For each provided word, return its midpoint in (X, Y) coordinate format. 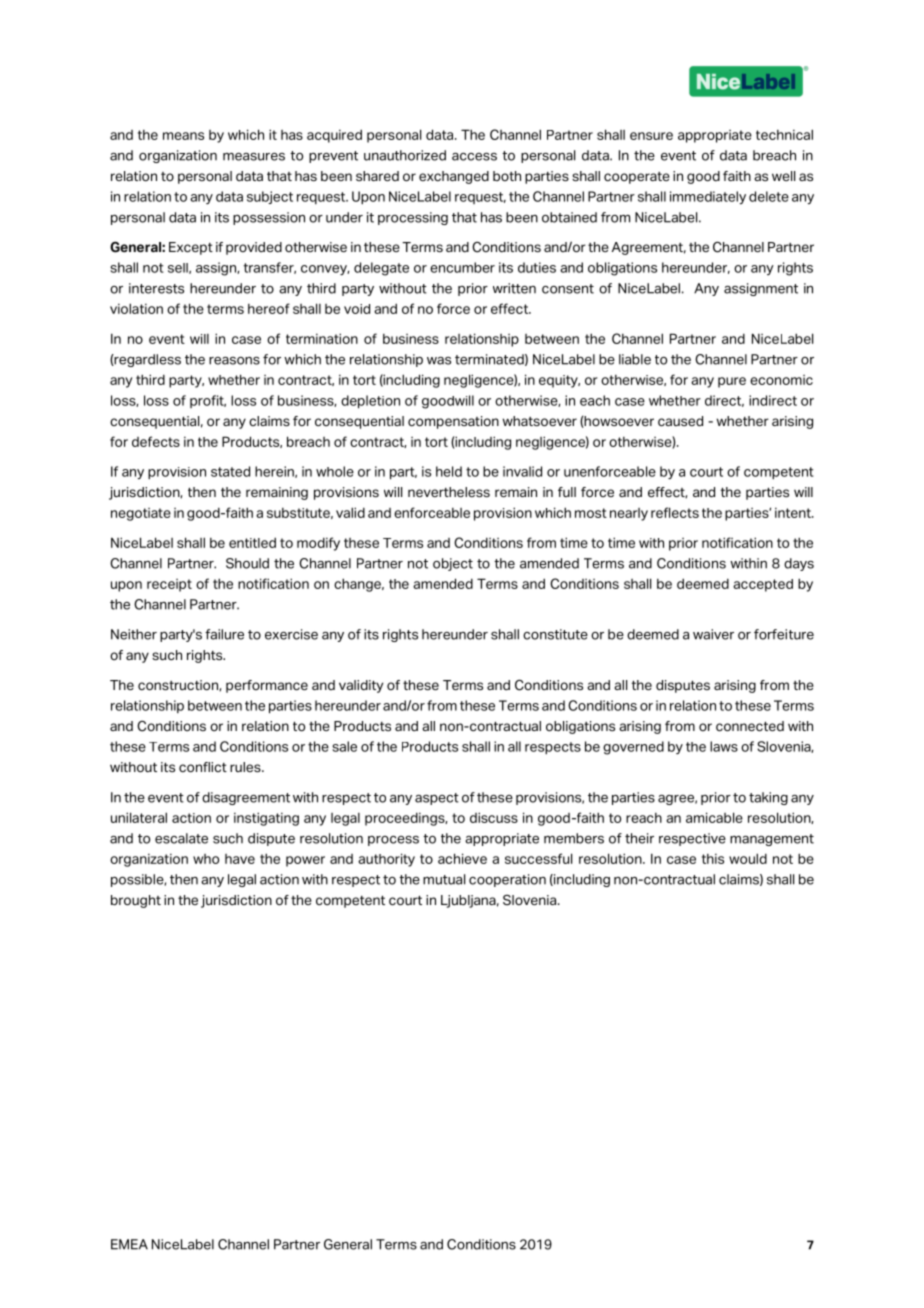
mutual (444, 879)
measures (254, 157)
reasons (234, 361)
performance (267, 686)
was (439, 361)
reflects (675, 512)
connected (750, 726)
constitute (555, 634)
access (474, 157)
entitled (252, 542)
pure (732, 382)
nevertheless (449, 492)
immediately (708, 197)
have (240, 859)
